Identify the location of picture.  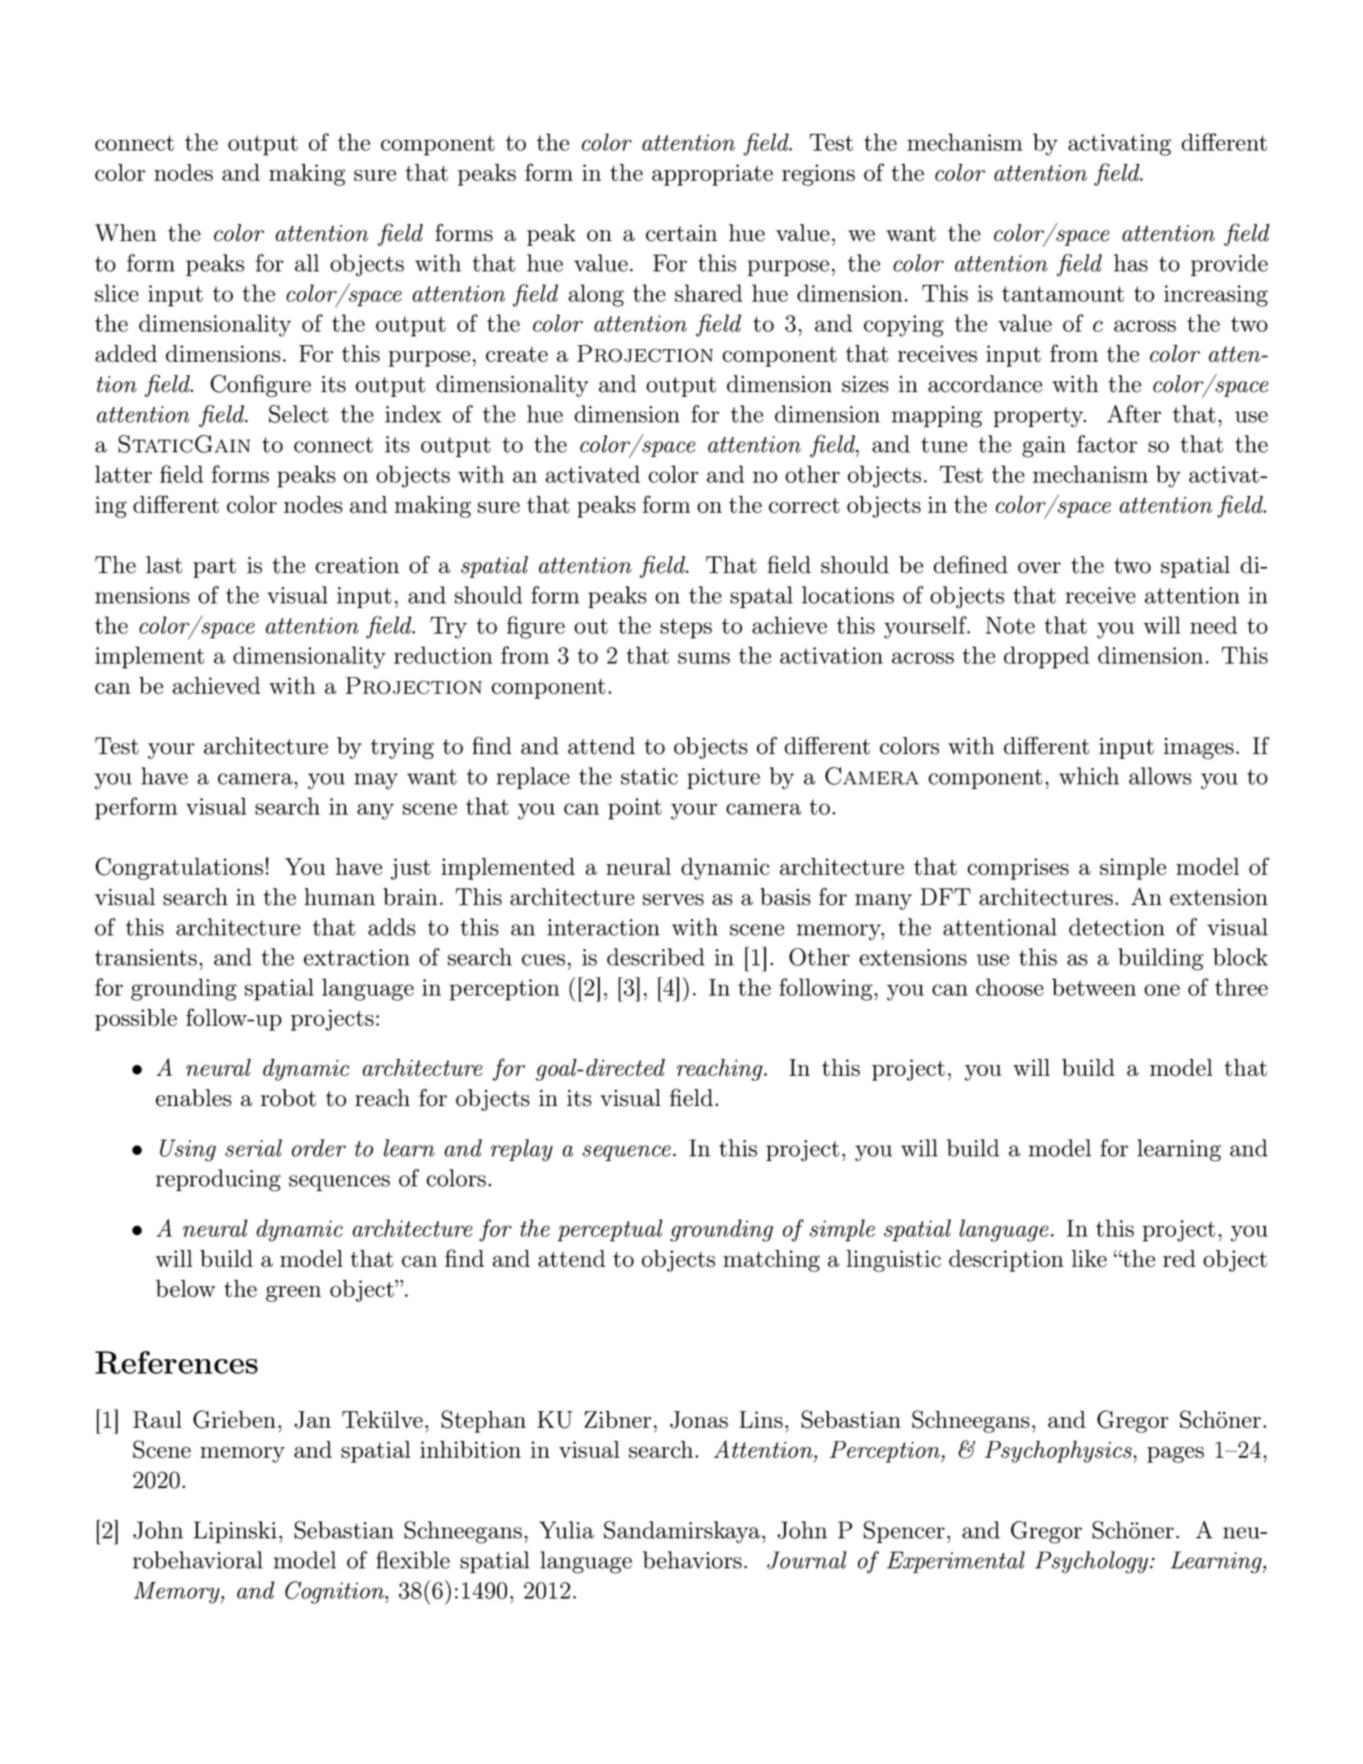
(723, 778).
